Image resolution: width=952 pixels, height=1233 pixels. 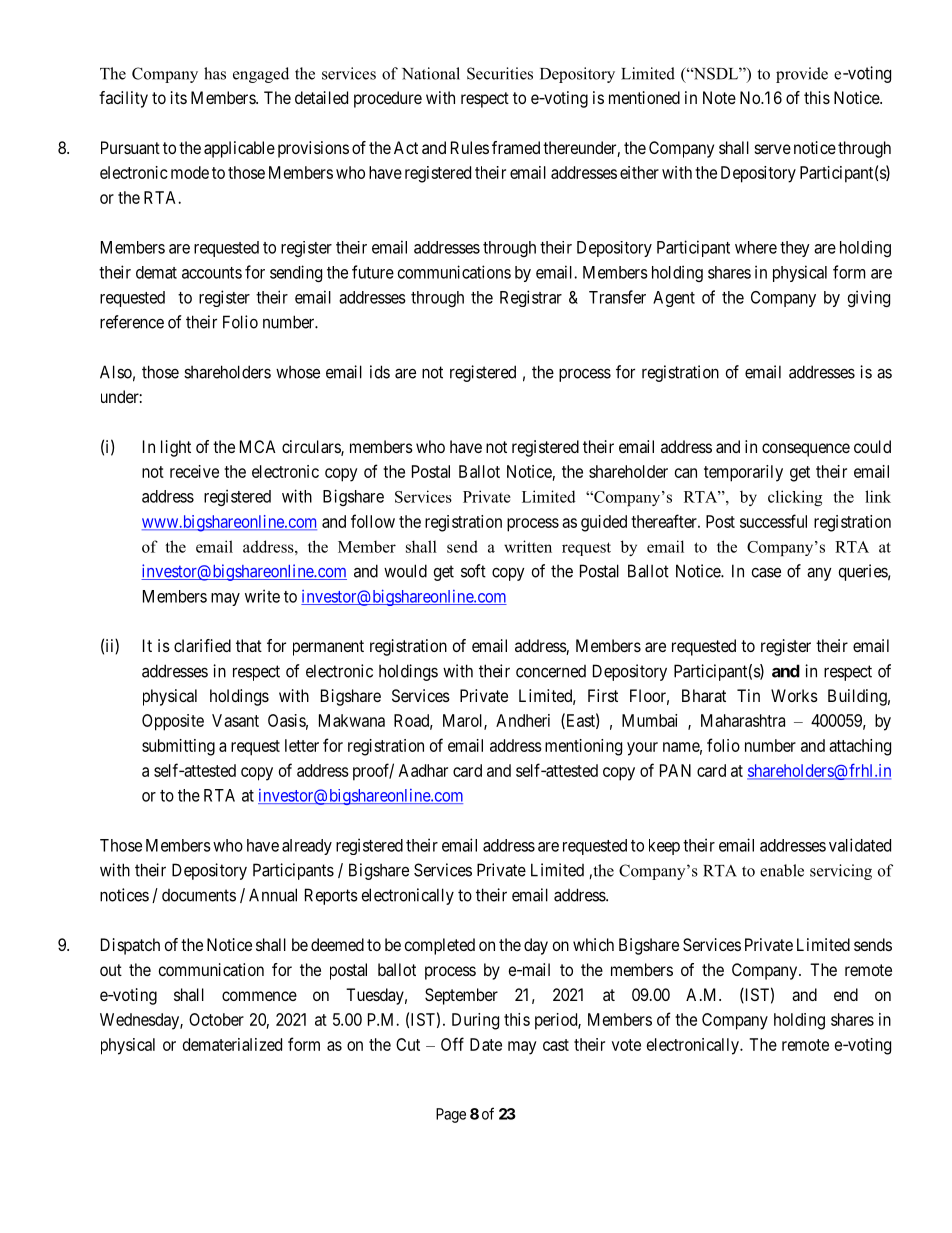 What do you see at coordinates (262, 596) in the page?
I see `write` at bounding box center [262, 596].
